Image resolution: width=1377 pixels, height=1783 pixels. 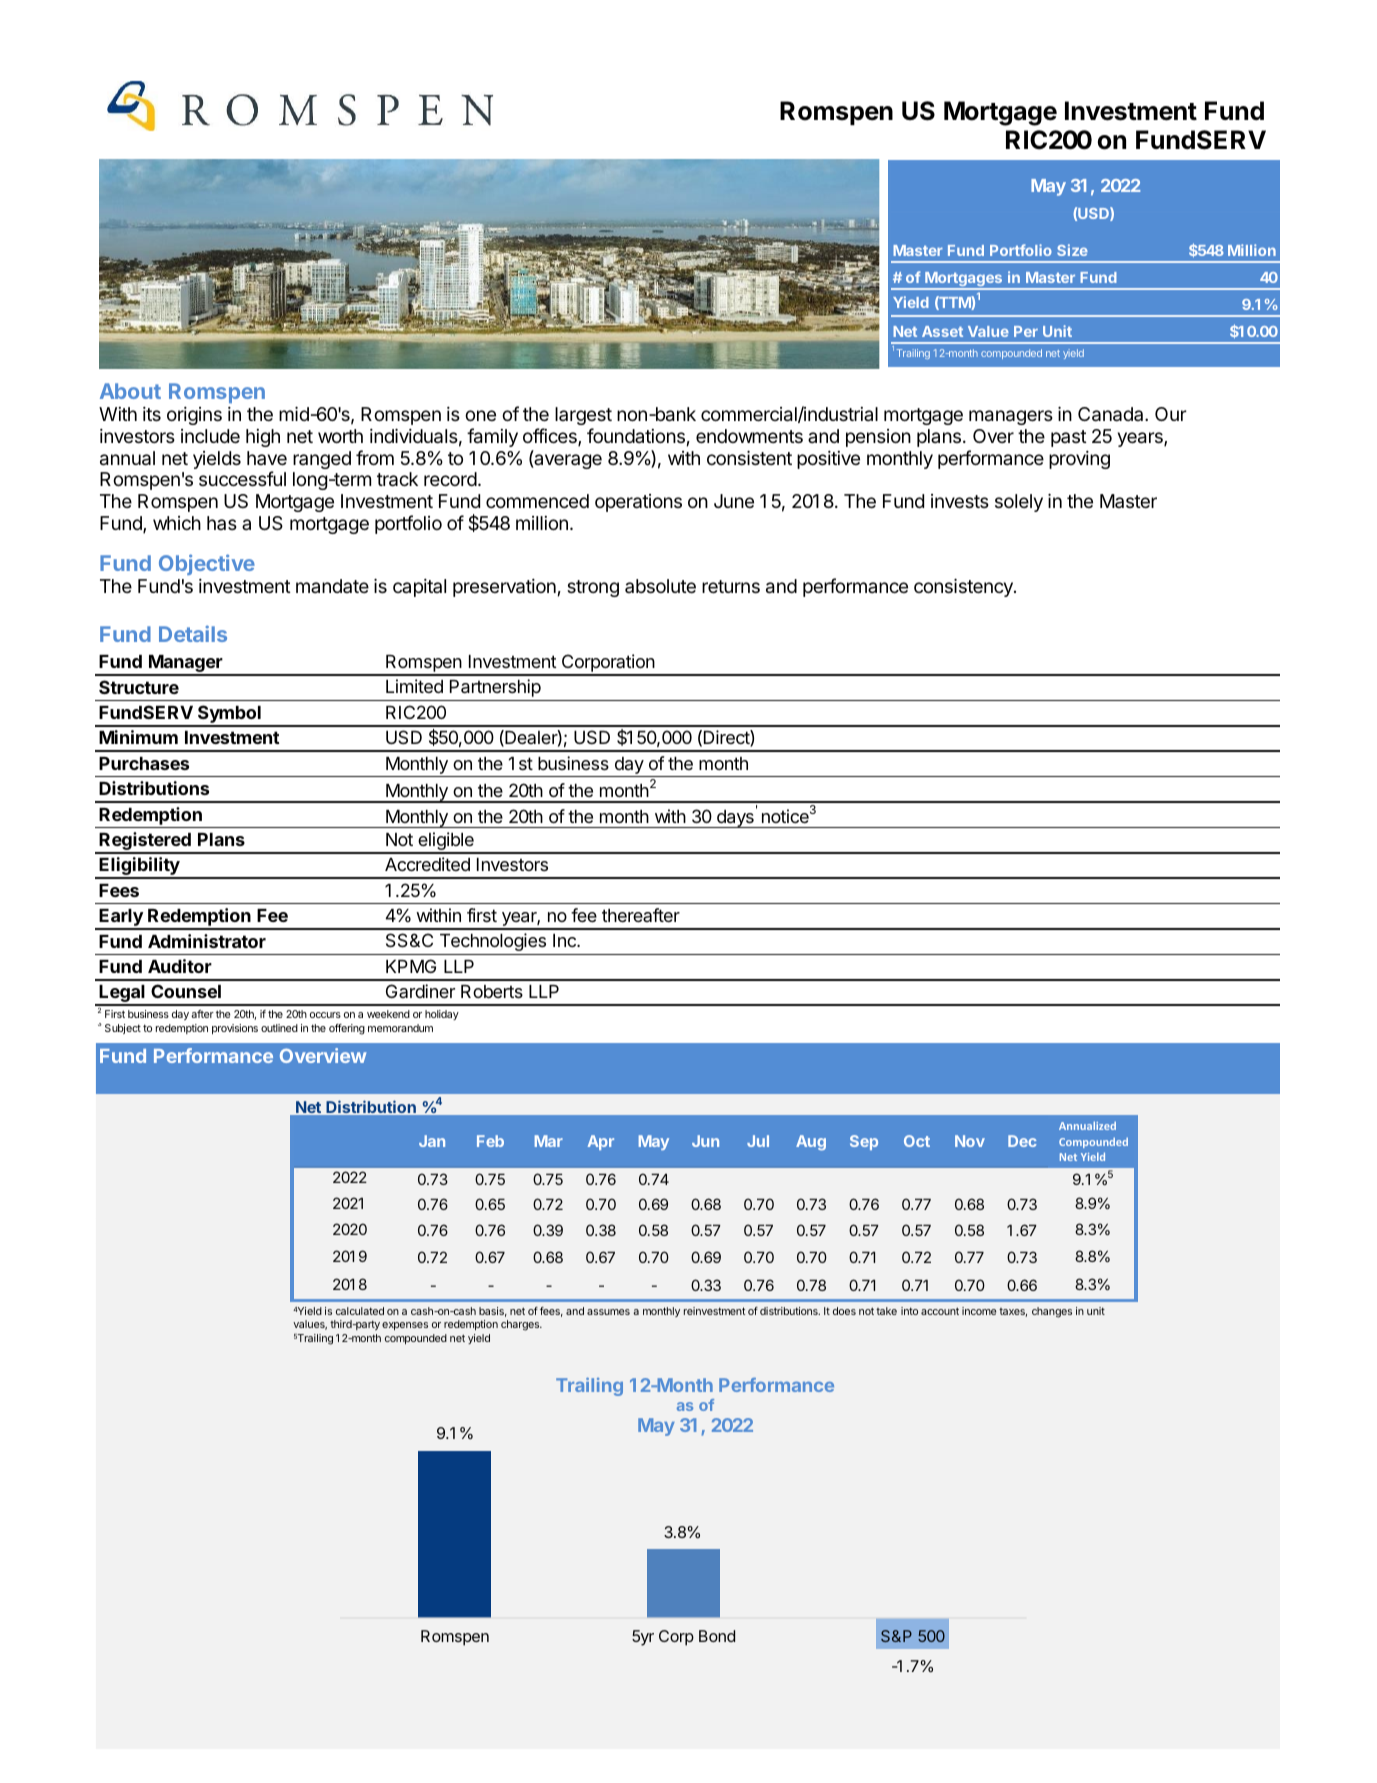 I want to click on Technologies, so click(x=493, y=942).
